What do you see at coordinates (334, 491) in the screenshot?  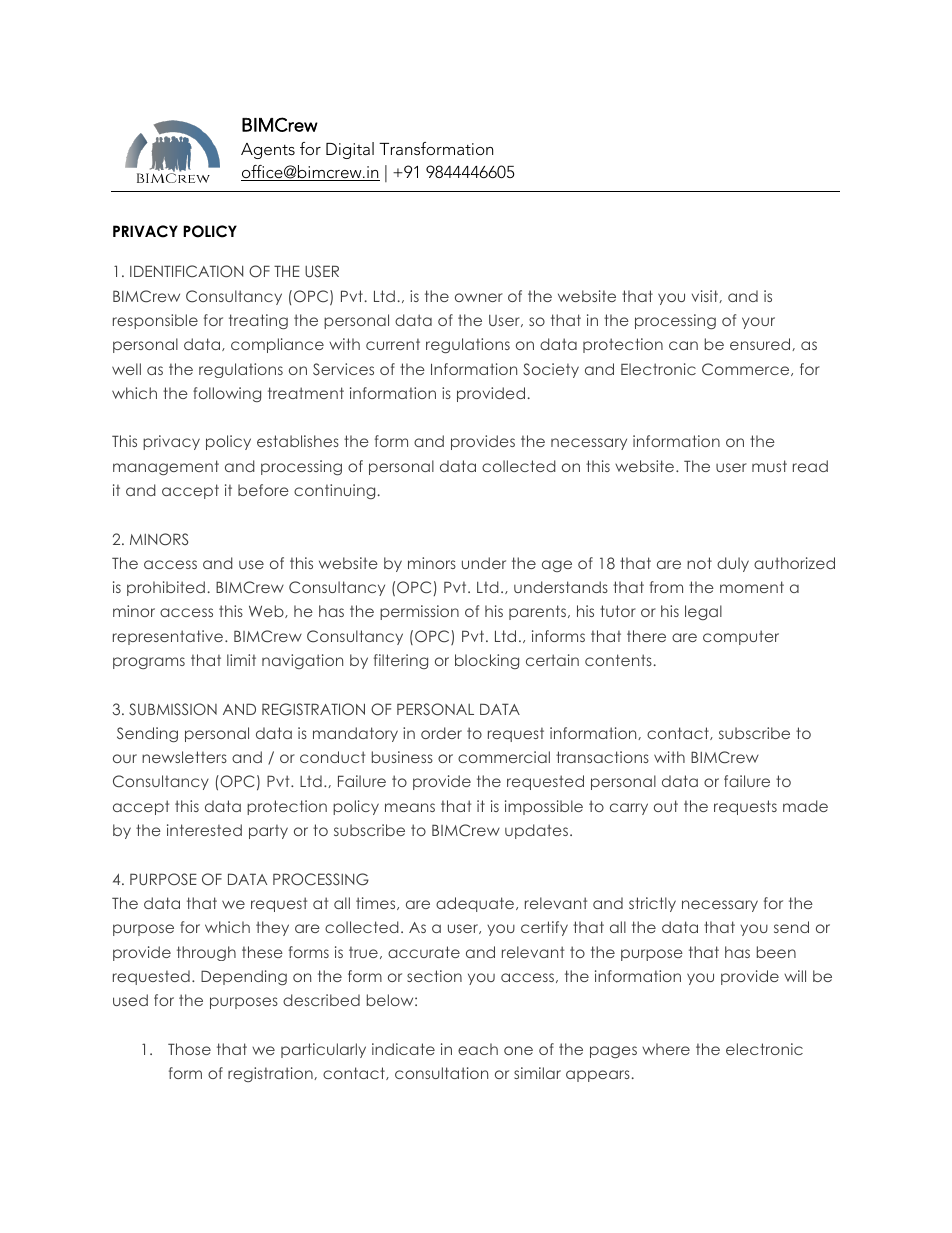 I see `continuing` at bounding box center [334, 491].
